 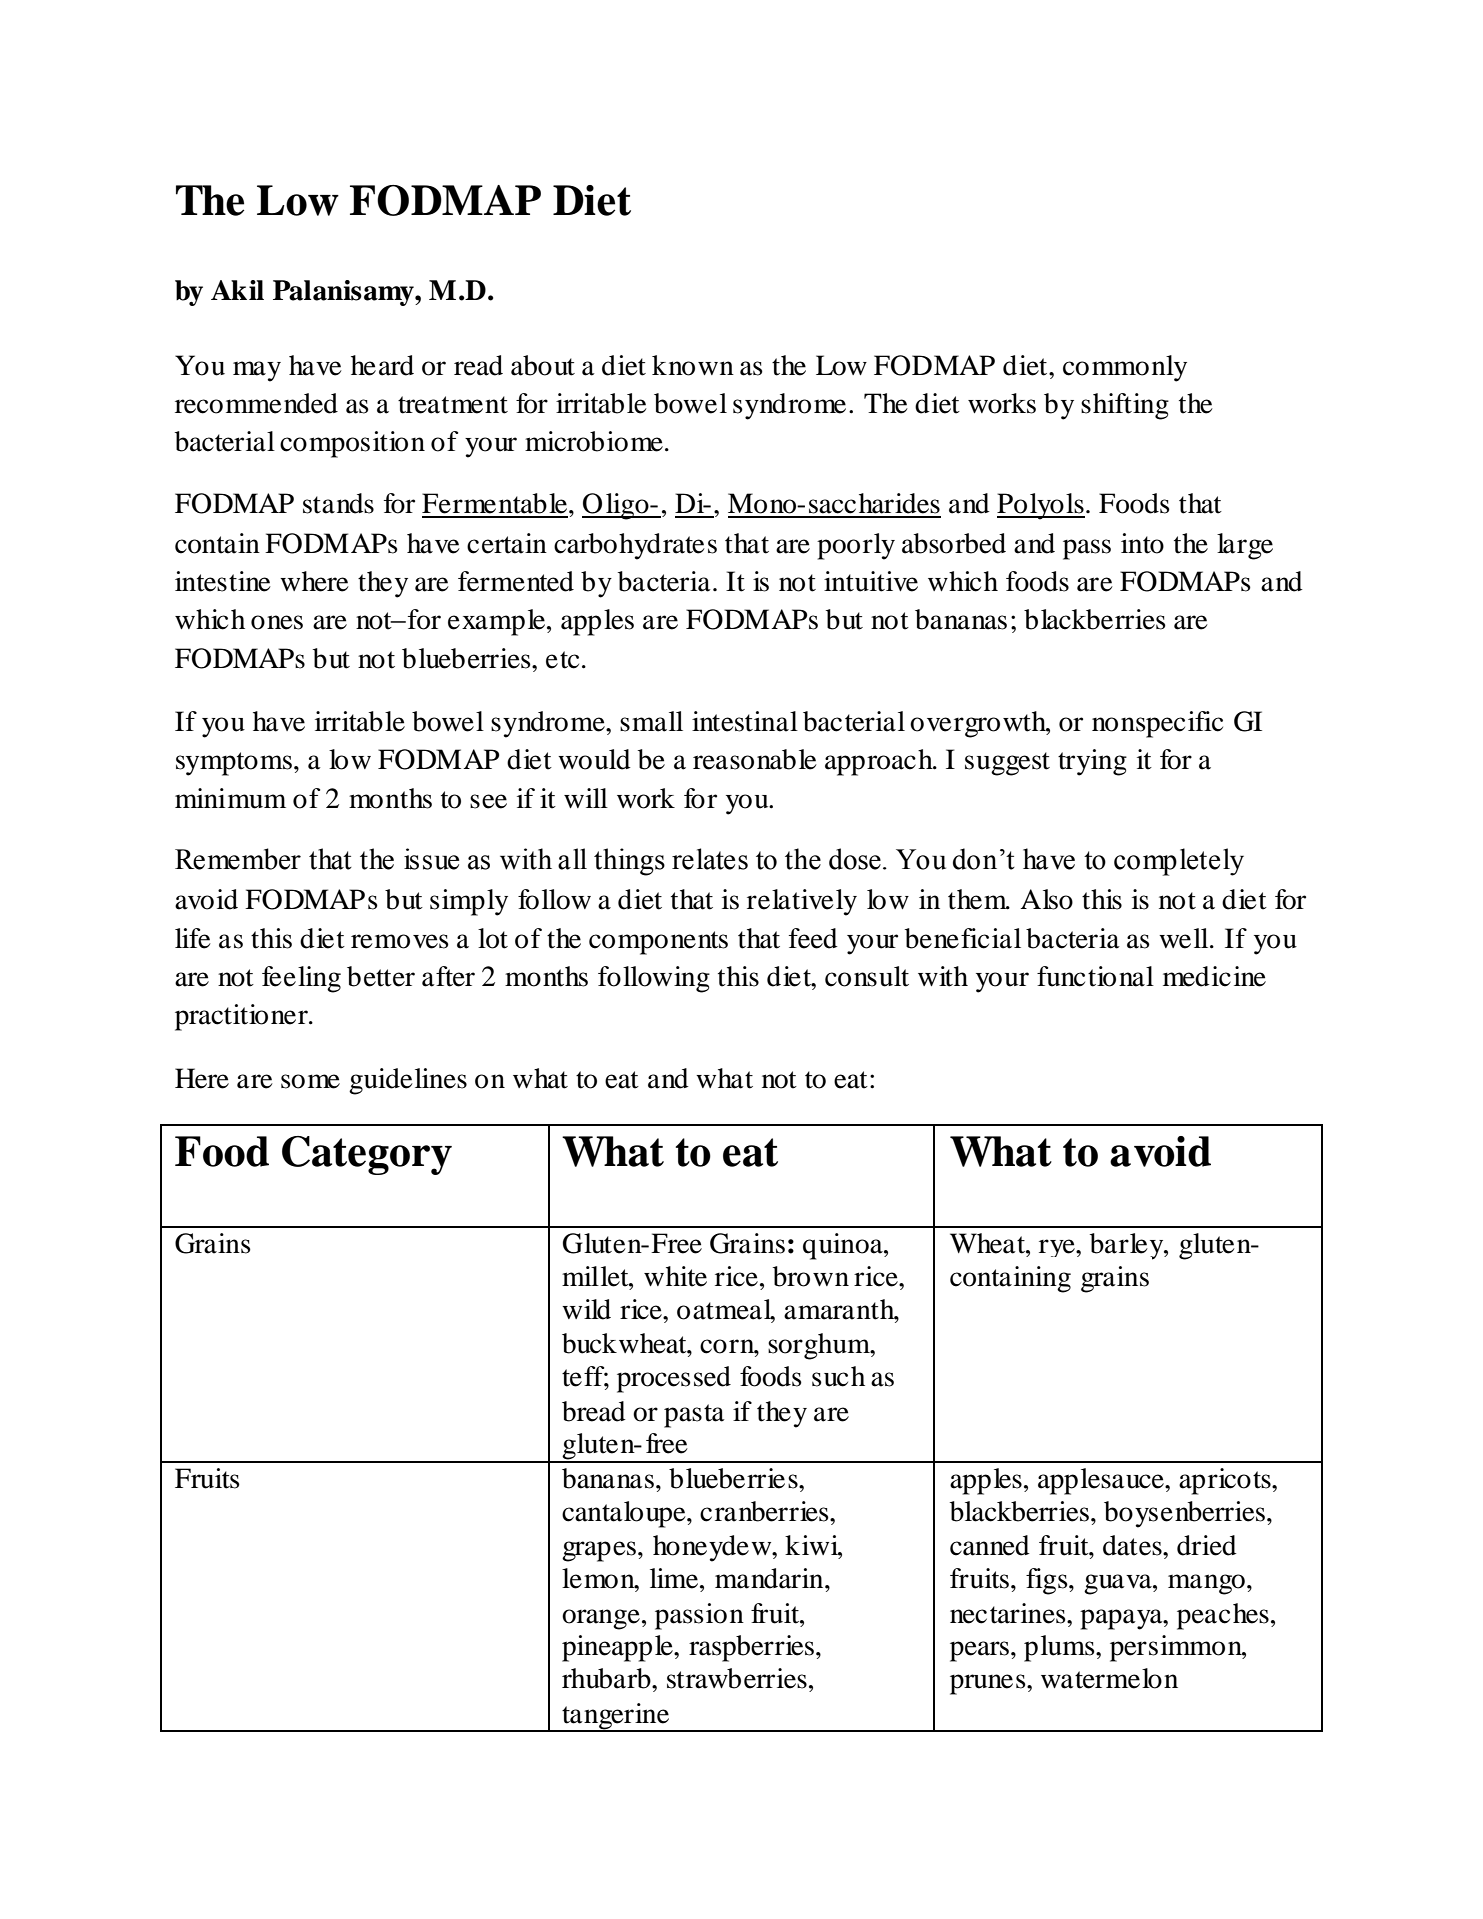 I want to click on shifting, so click(x=1125, y=406).
